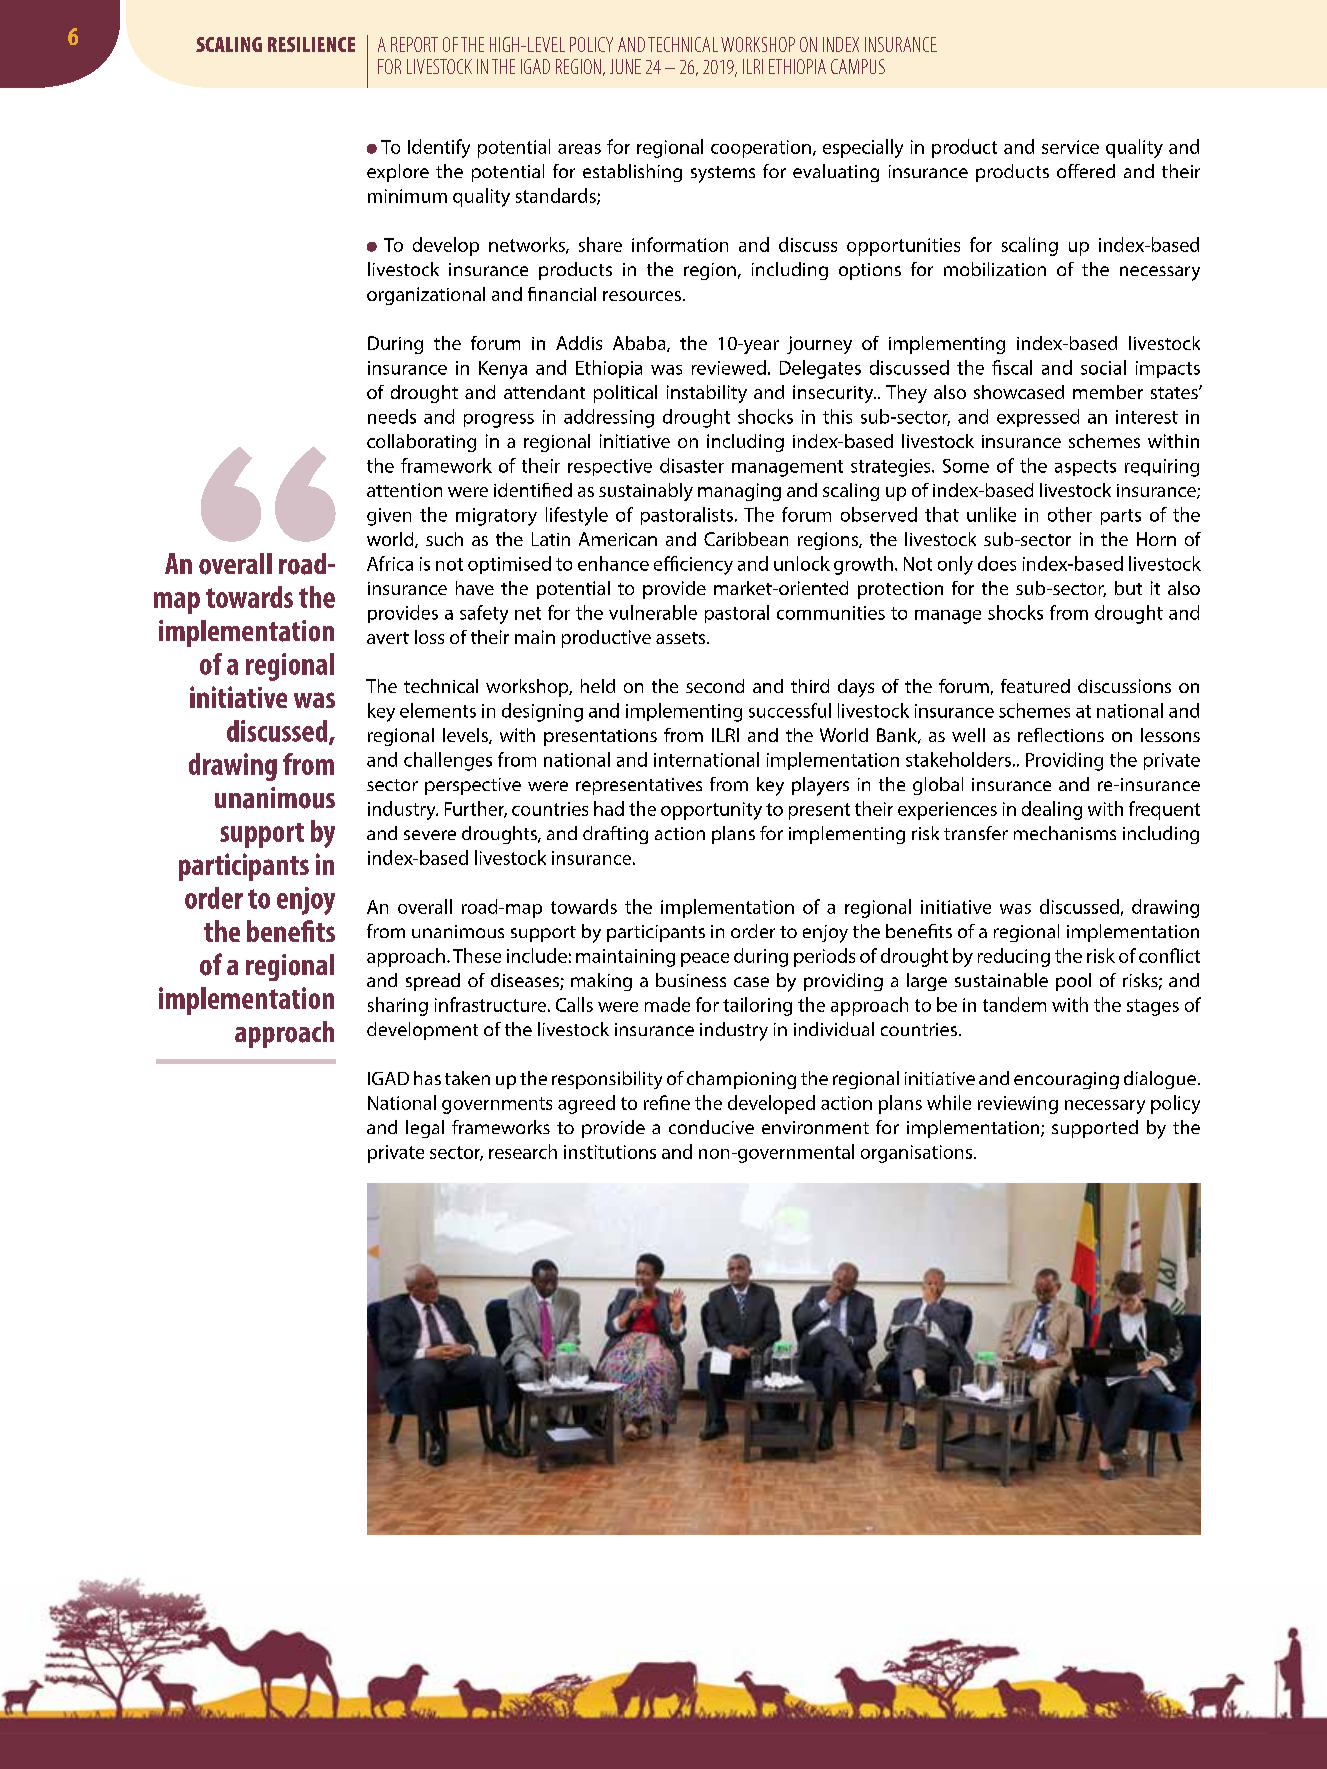  I want to click on but, so click(1128, 588).
